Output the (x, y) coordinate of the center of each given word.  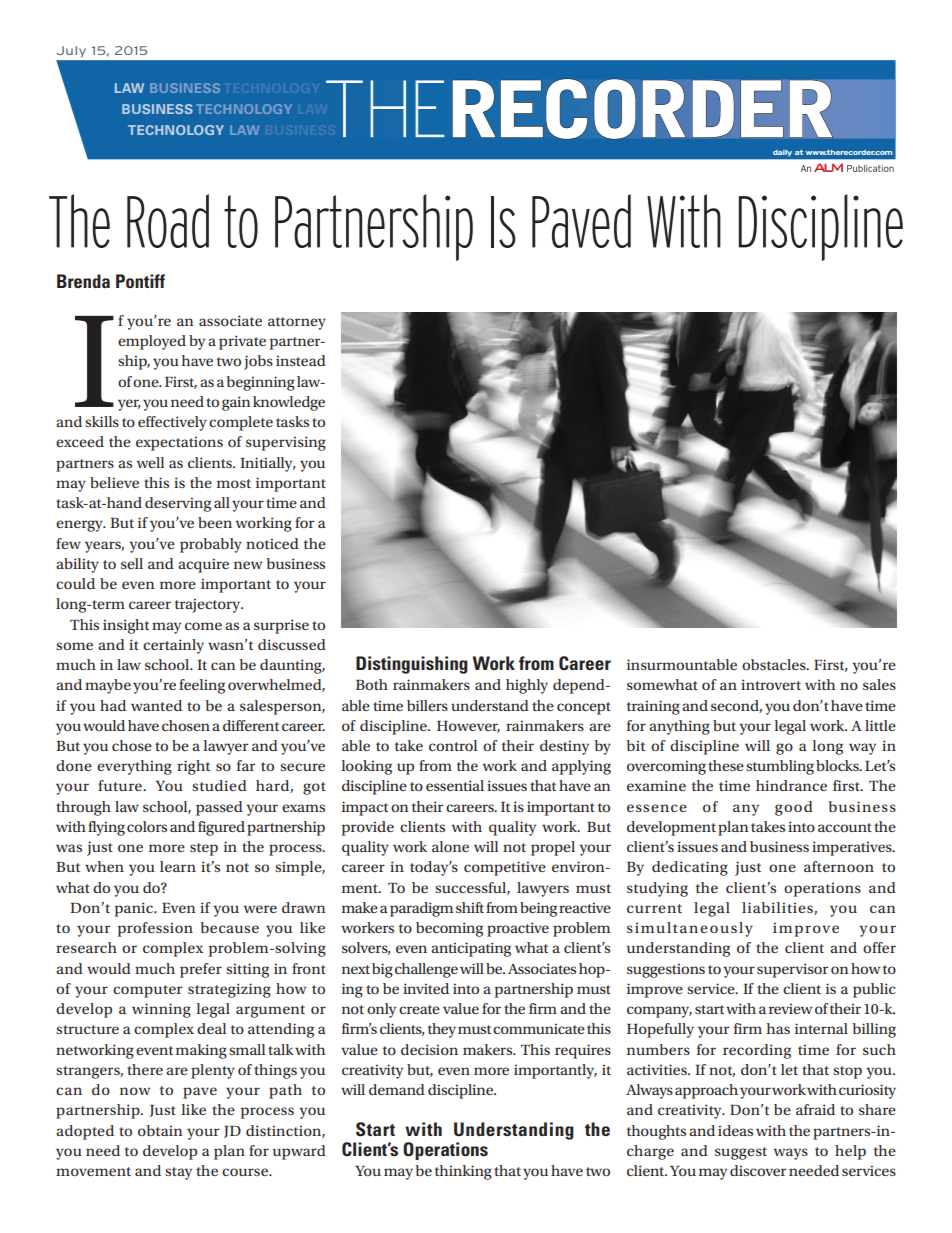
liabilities (778, 908)
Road (168, 221)
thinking (463, 1172)
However (468, 727)
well (150, 462)
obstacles (775, 664)
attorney (297, 323)
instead (301, 360)
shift (470, 907)
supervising (286, 443)
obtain (160, 1130)
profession (155, 929)
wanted (156, 705)
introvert (771, 684)
